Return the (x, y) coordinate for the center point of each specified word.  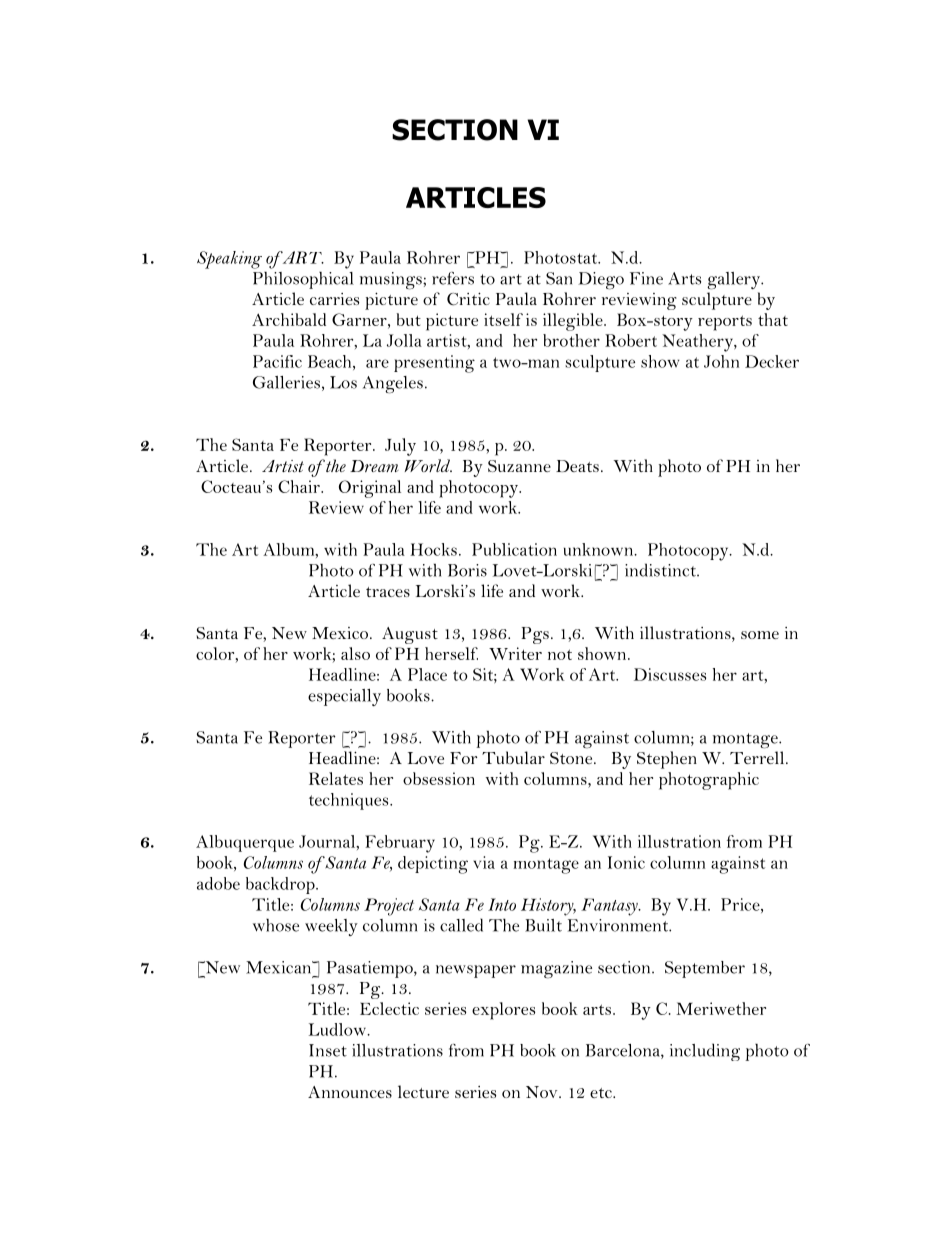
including (705, 1052)
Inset (328, 1050)
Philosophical (303, 280)
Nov (543, 1092)
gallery (735, 281)
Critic (468, 299)
